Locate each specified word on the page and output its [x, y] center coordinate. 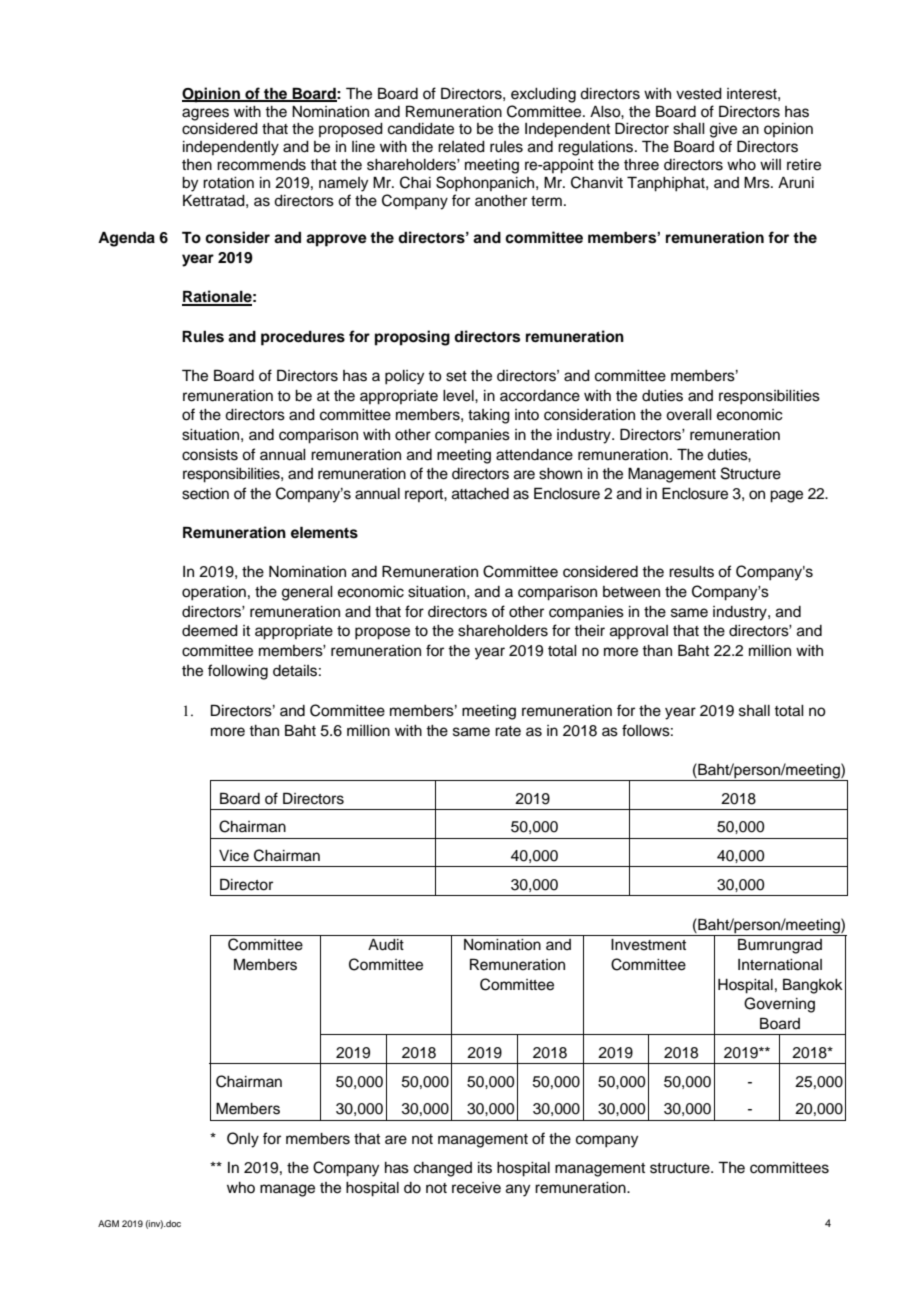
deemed [210, 631]
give [723, 130]
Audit [386, 945]
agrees [205, 114]
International [780, 965]
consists [210, 455]
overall [689, 415]
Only [243, 1140]
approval [639, 632]
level [459, 396]
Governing [779, 1005]
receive [476, 1188]
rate [508, 731]
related [461, 147]
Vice [234, 856]
